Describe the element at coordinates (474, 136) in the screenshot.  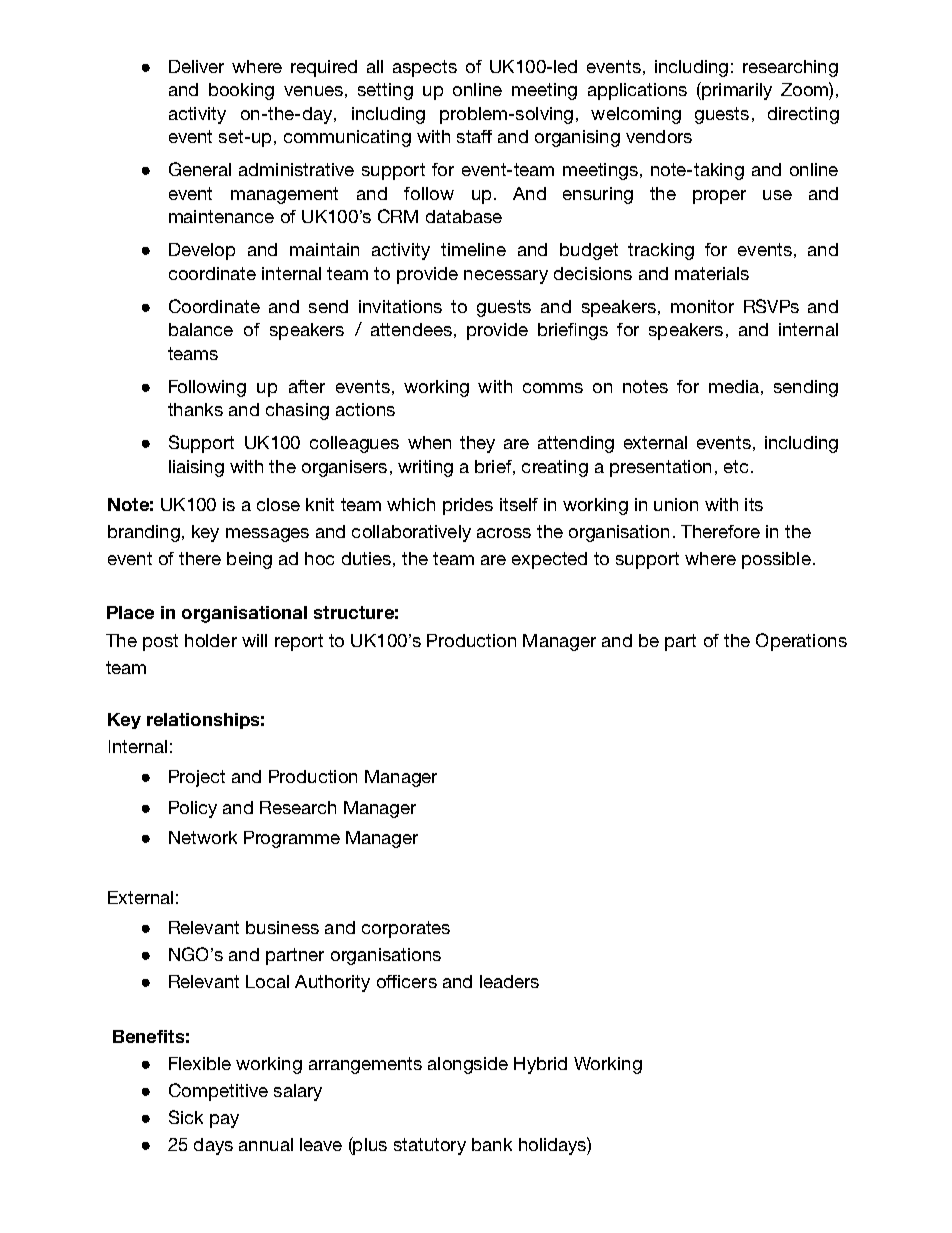
I see `staff` at that location.
